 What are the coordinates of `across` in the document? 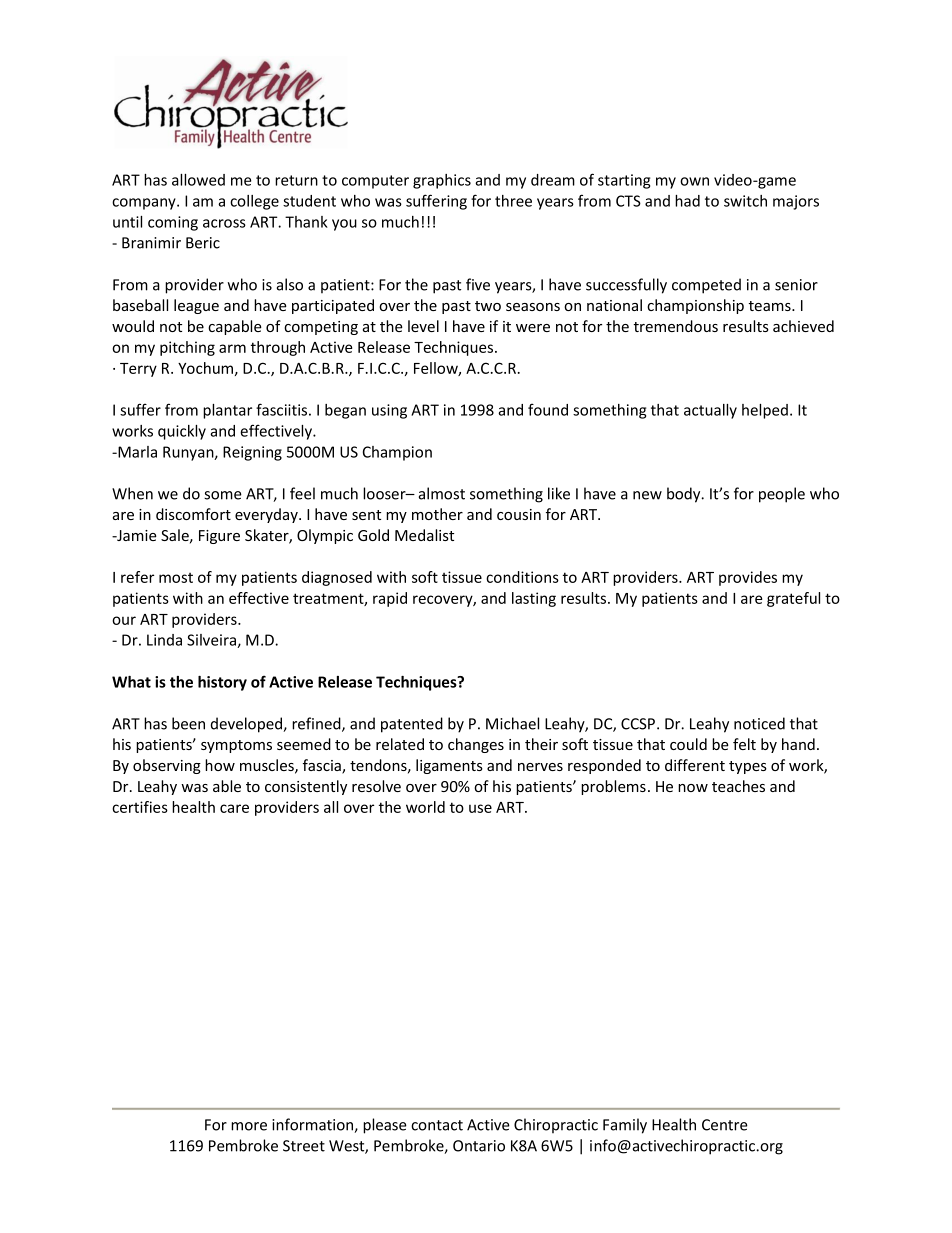 It's located at (224, 223).
